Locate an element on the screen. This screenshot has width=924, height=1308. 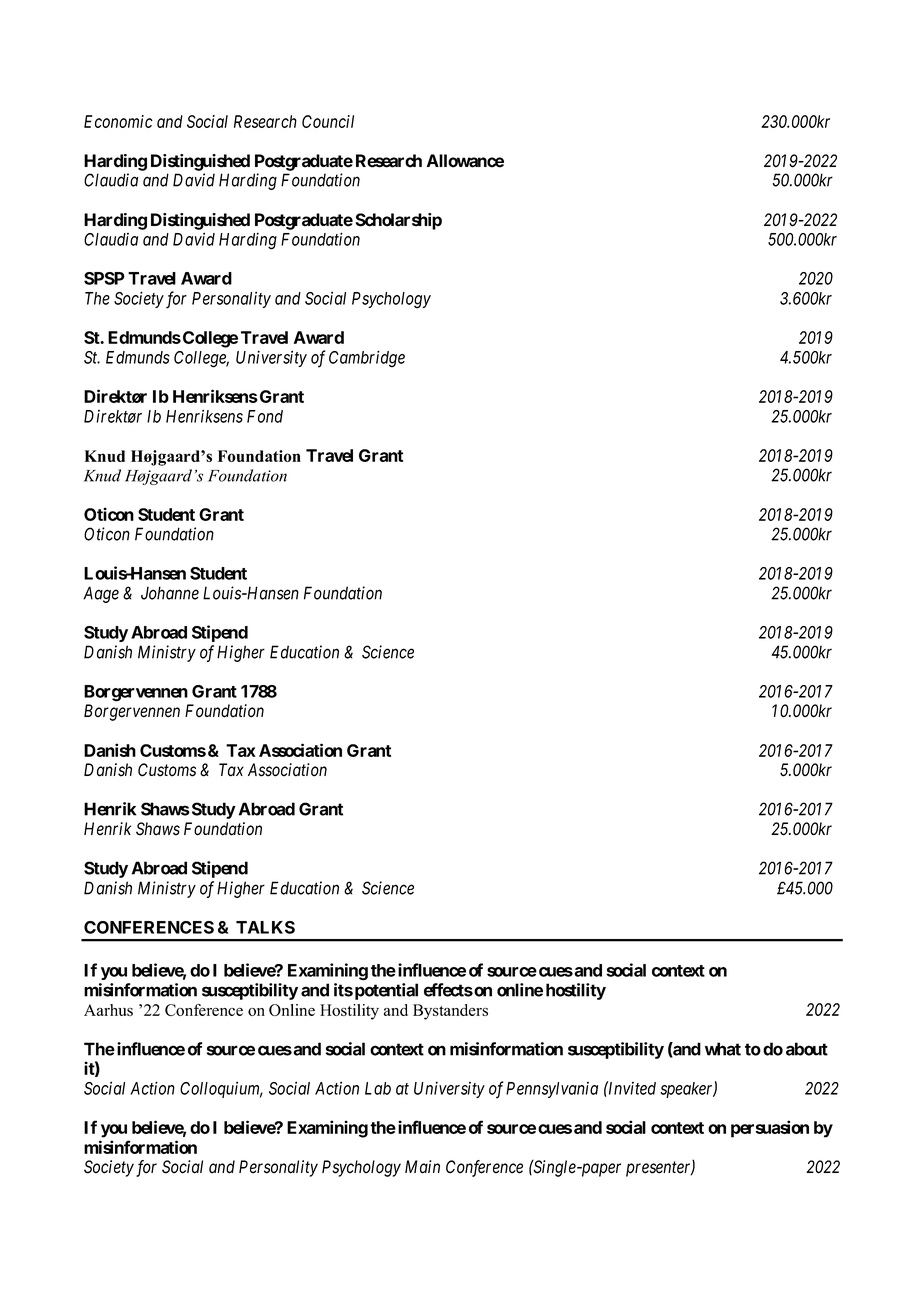
Council is located at coordinates (328, 121).
